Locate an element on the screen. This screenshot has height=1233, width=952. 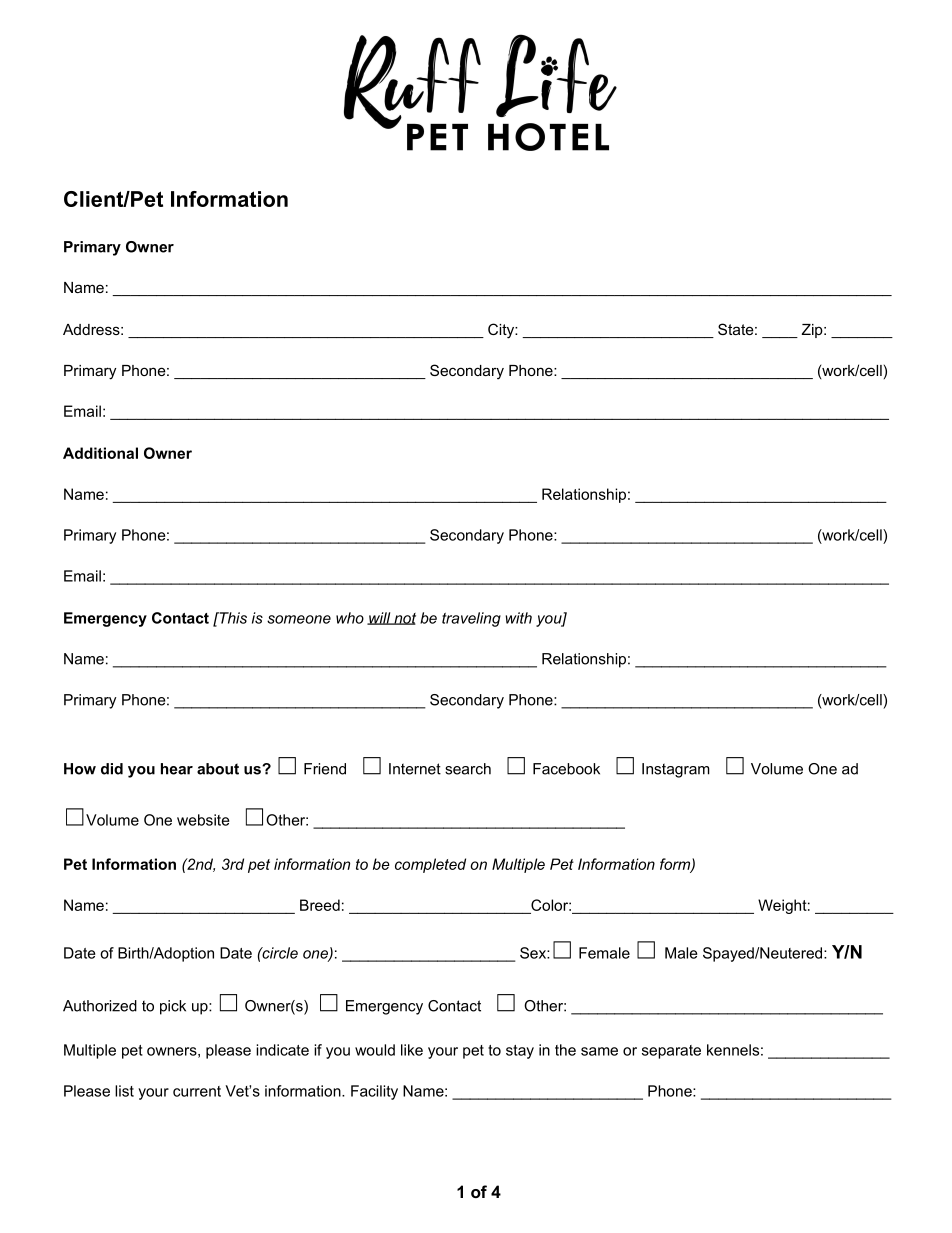
with is located at coordinates (519, 618).
